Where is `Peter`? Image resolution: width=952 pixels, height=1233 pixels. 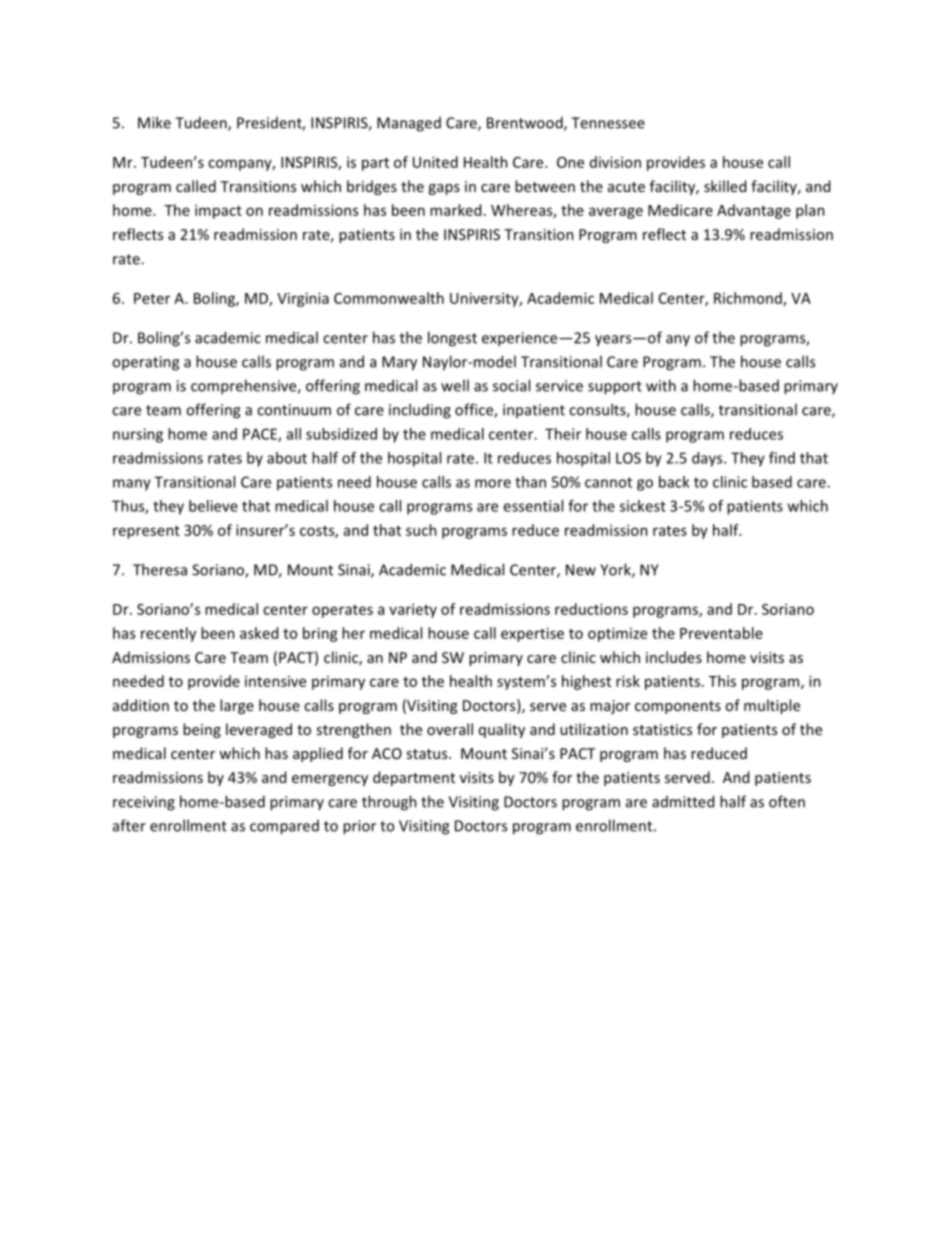 Peter is located at coordinates (152, 298).
